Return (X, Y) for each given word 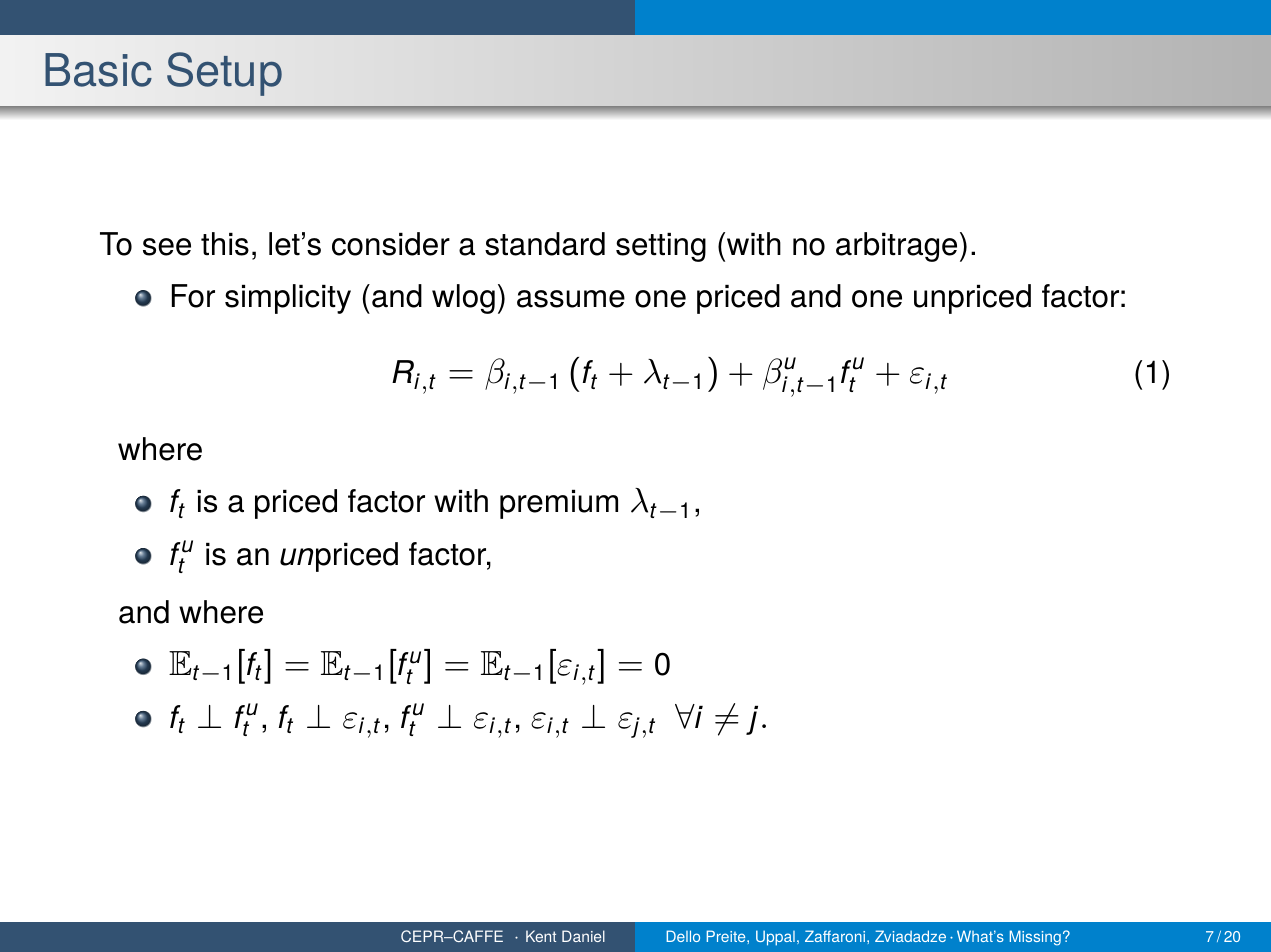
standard (545, 244)
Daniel (583, 936)
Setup (224, 74)
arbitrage (896, 247)
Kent (541, 936)
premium (559, 504)
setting (661, 247)
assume (571, 299)
